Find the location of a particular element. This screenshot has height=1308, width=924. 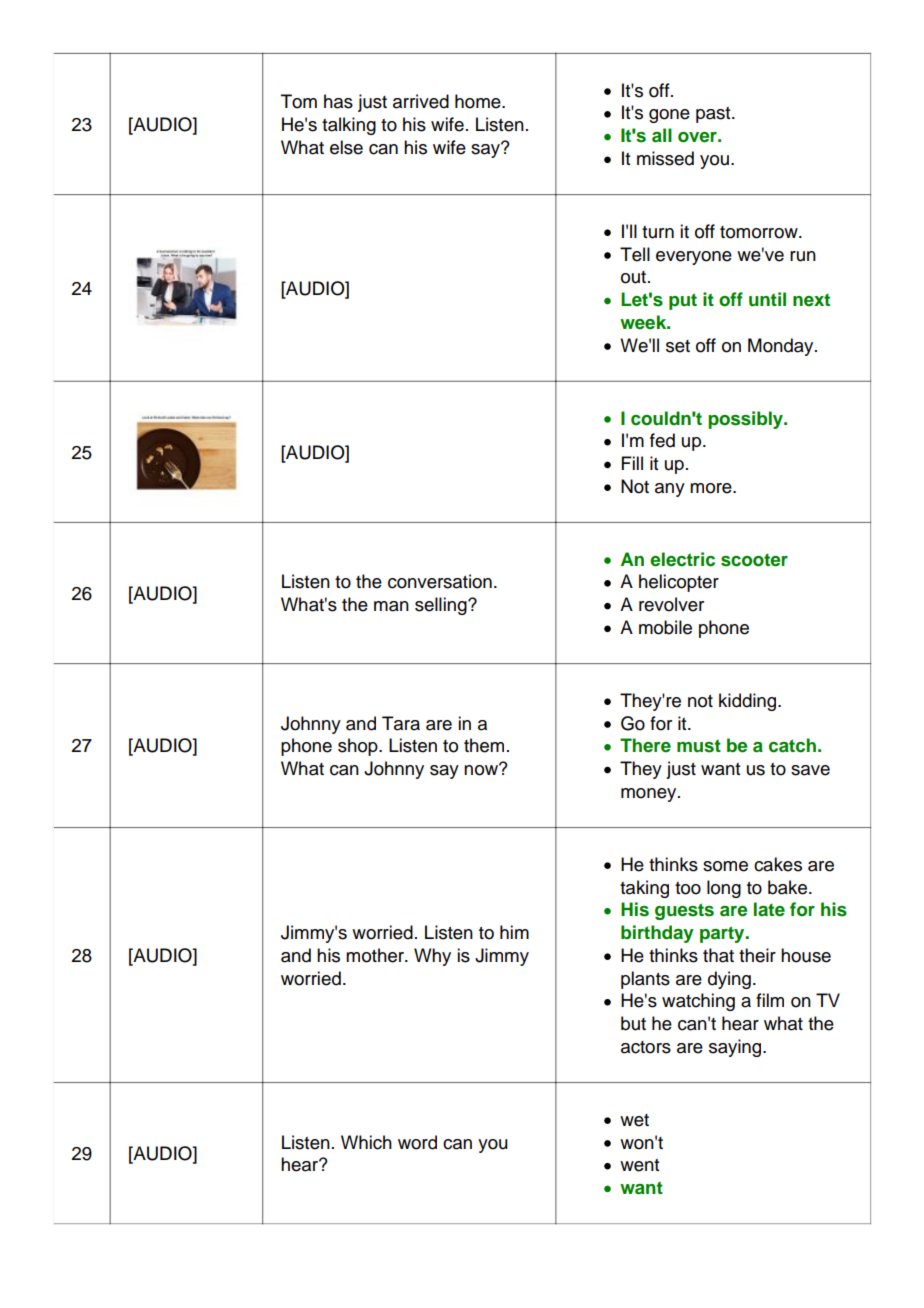

saying is located at coordinates (736, 1048).
